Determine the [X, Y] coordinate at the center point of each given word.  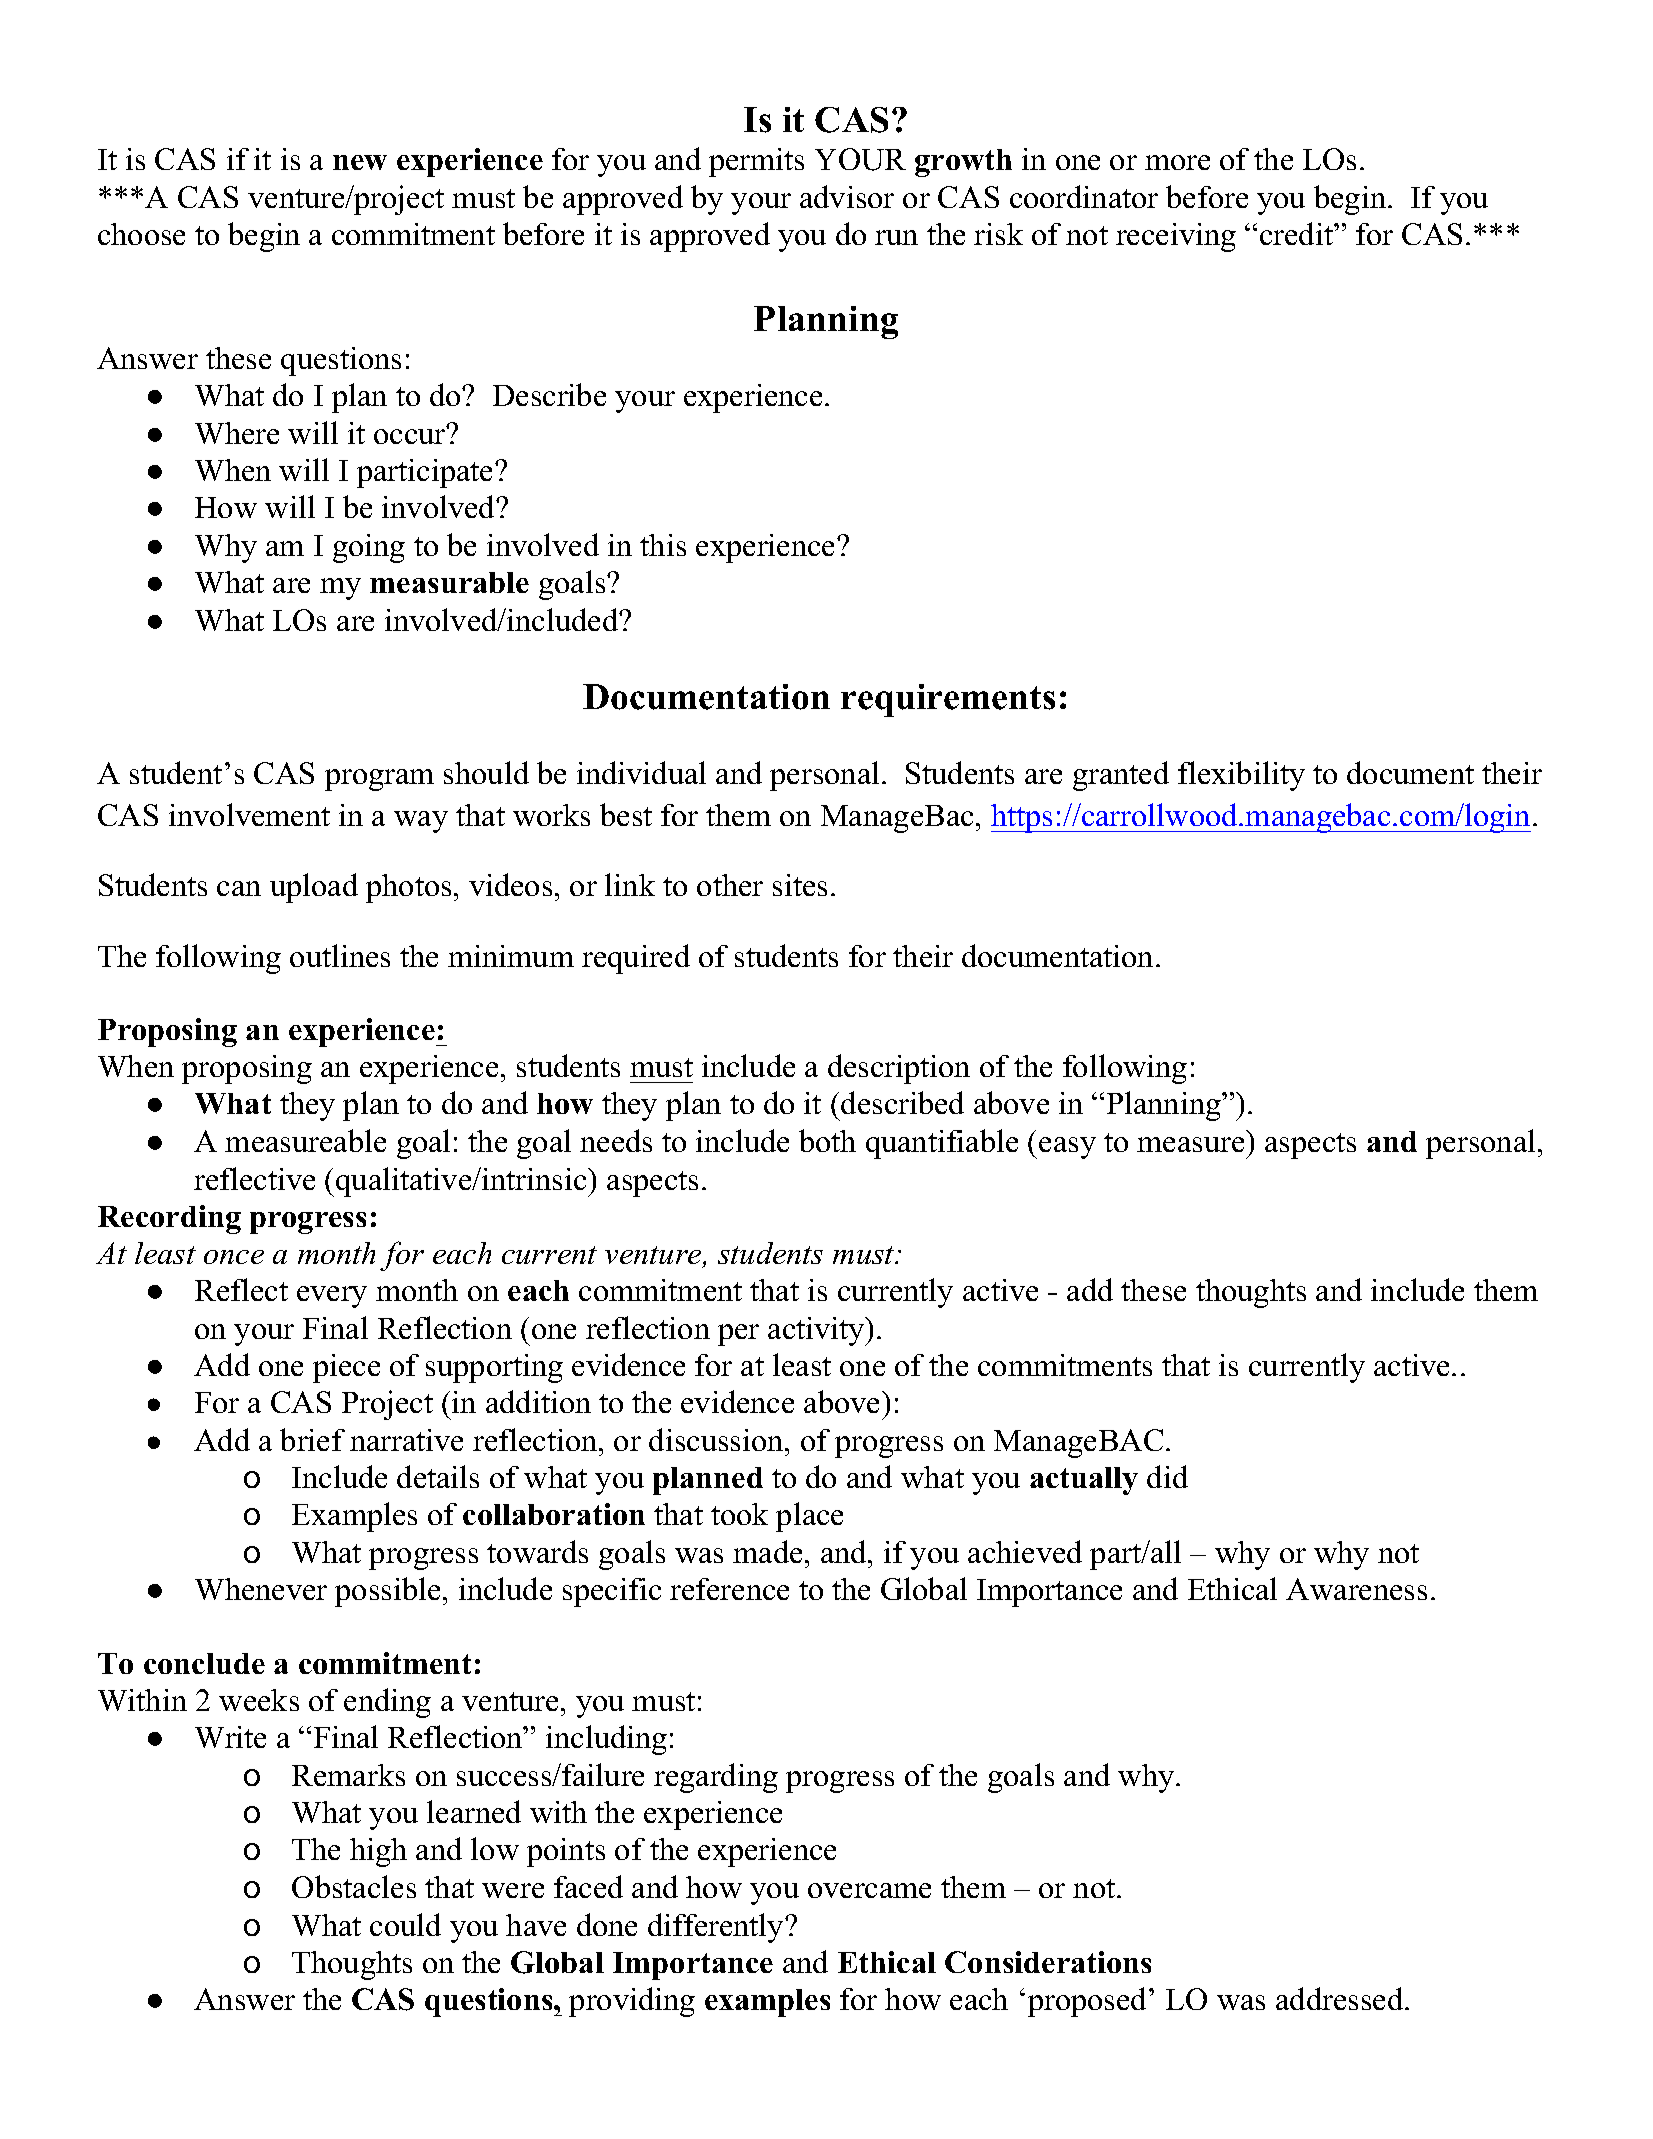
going [369, 548]
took [739, 1514]
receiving [1176, 237]
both [827, 1140]
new [360, 162]
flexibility [1241, 776]
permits [756, 162]
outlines [340, 955]
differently [717, 1928]
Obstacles [354, 1886]
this [663, 545]
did [1167, 1476]
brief [312, 1439]
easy [1067, 1148]
